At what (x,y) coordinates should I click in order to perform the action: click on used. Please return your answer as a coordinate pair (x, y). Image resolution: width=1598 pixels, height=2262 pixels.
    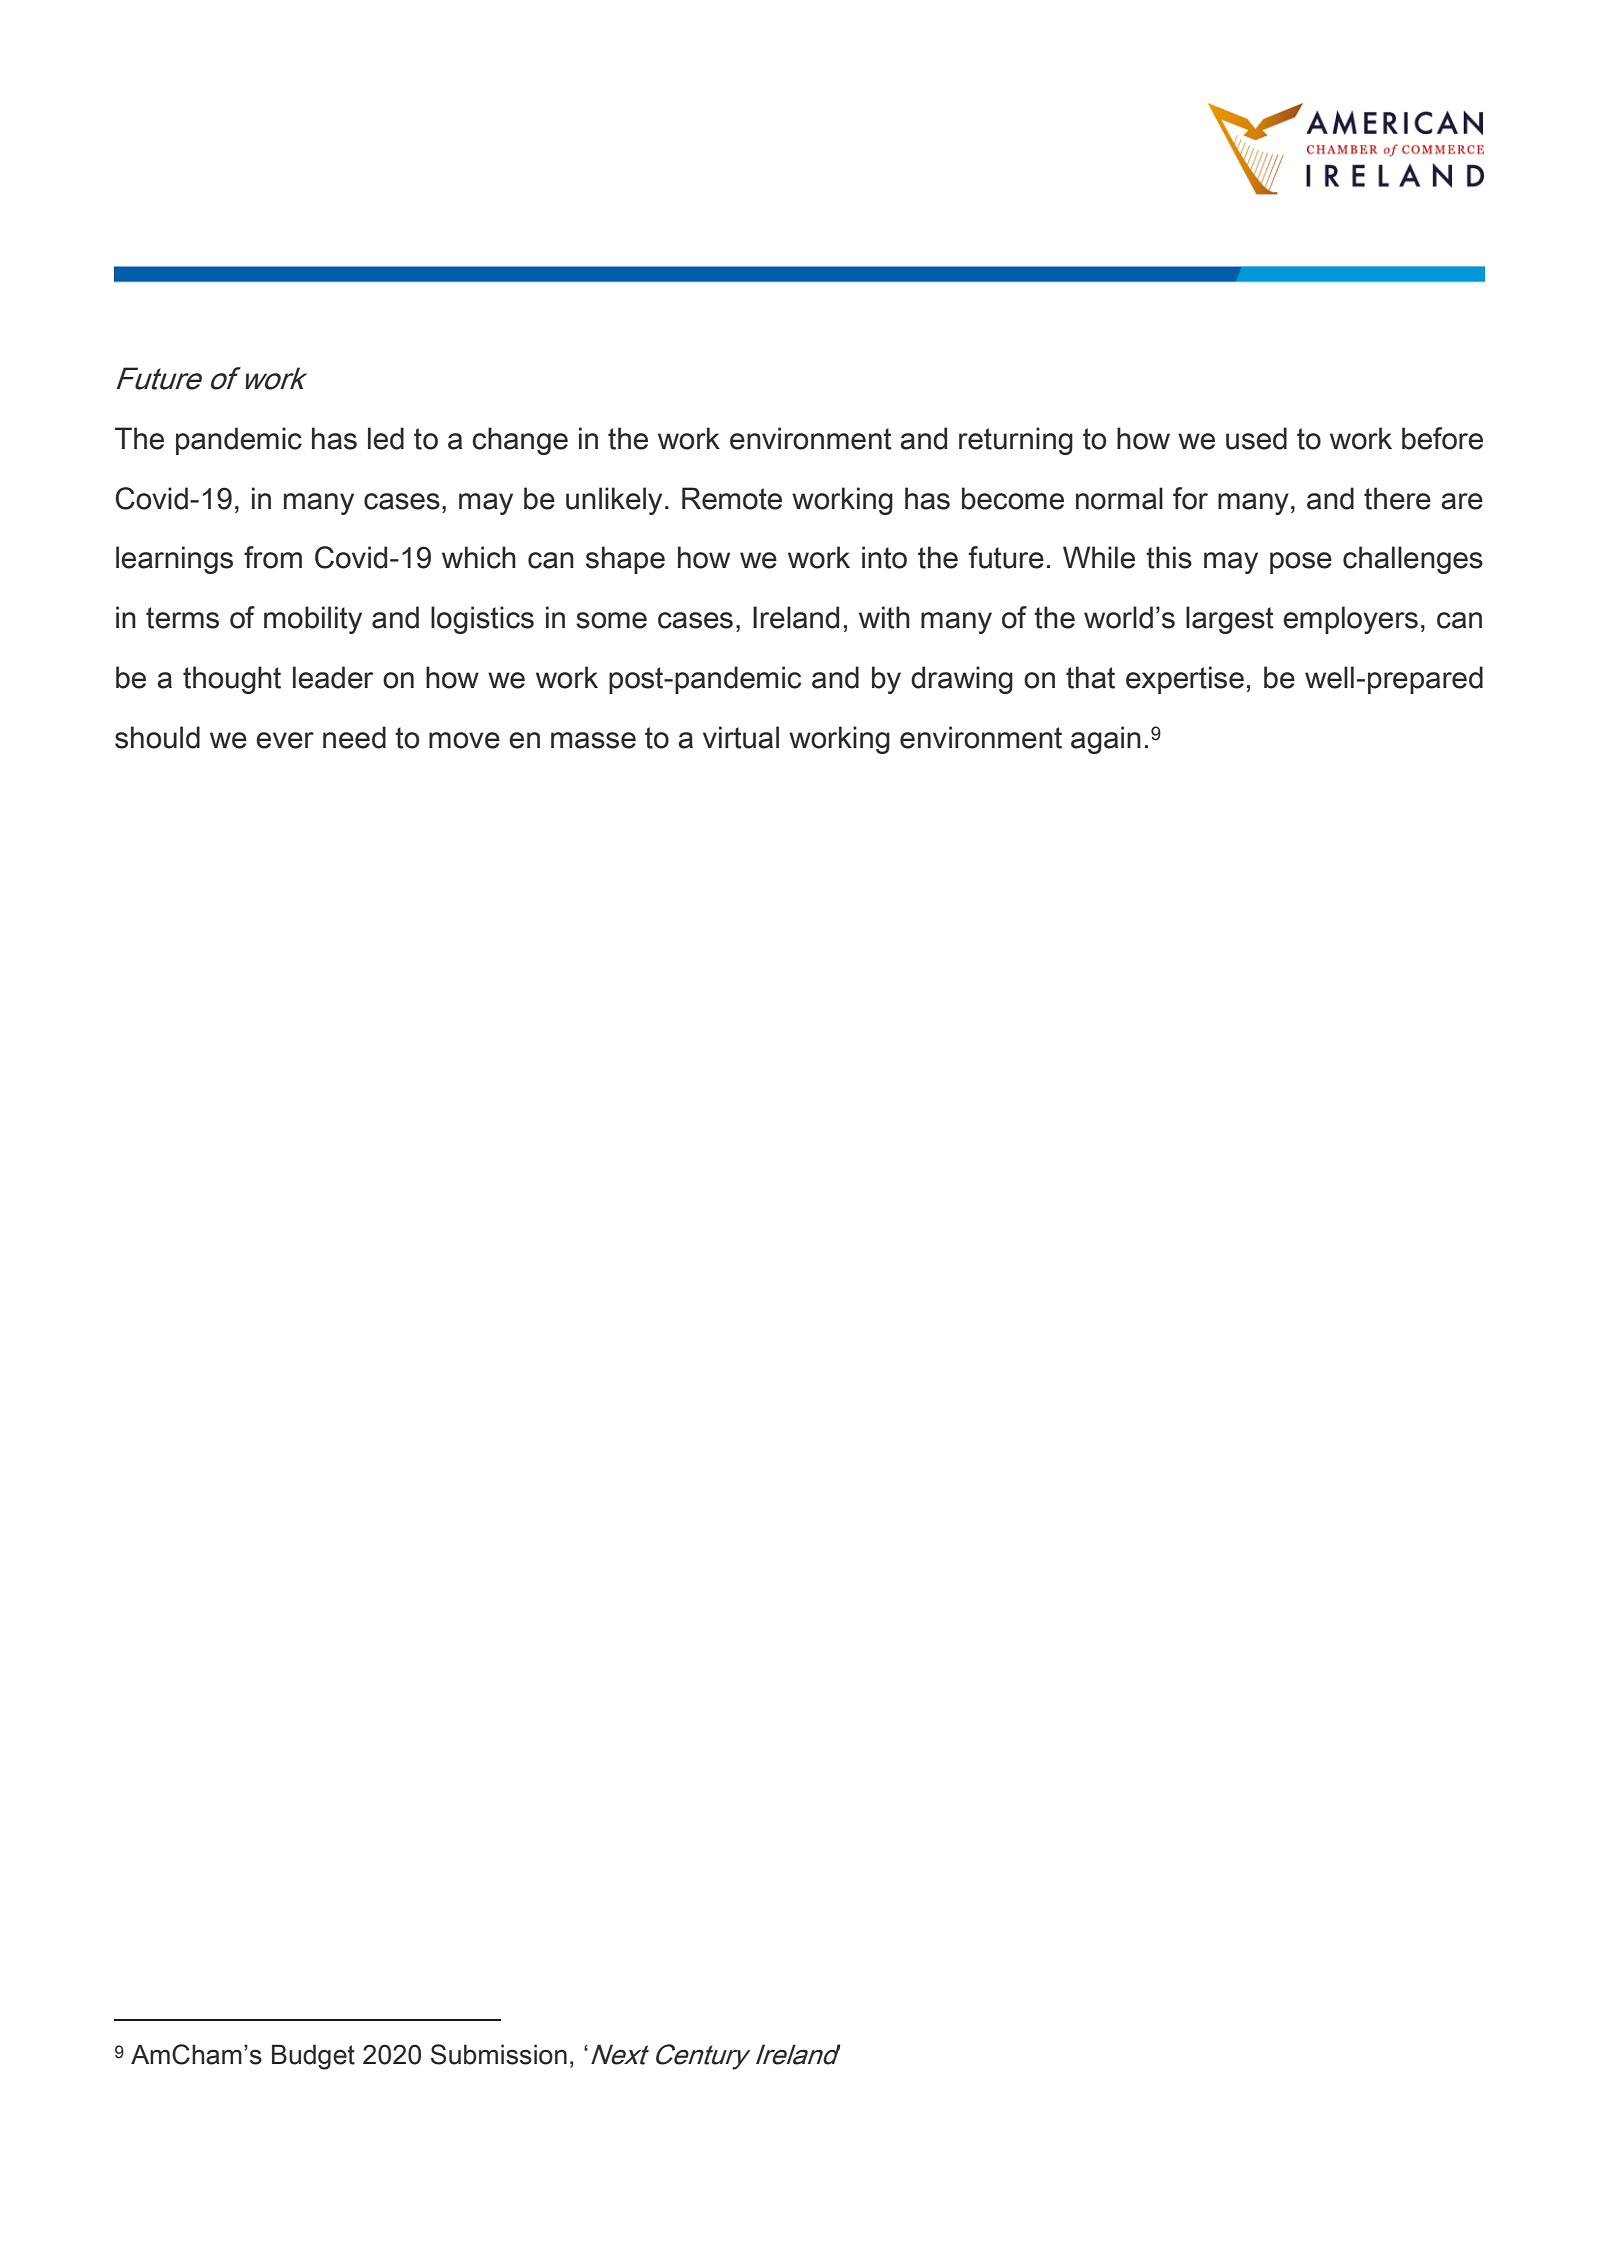
    Looking at the image, I should click on (1256, 438).
